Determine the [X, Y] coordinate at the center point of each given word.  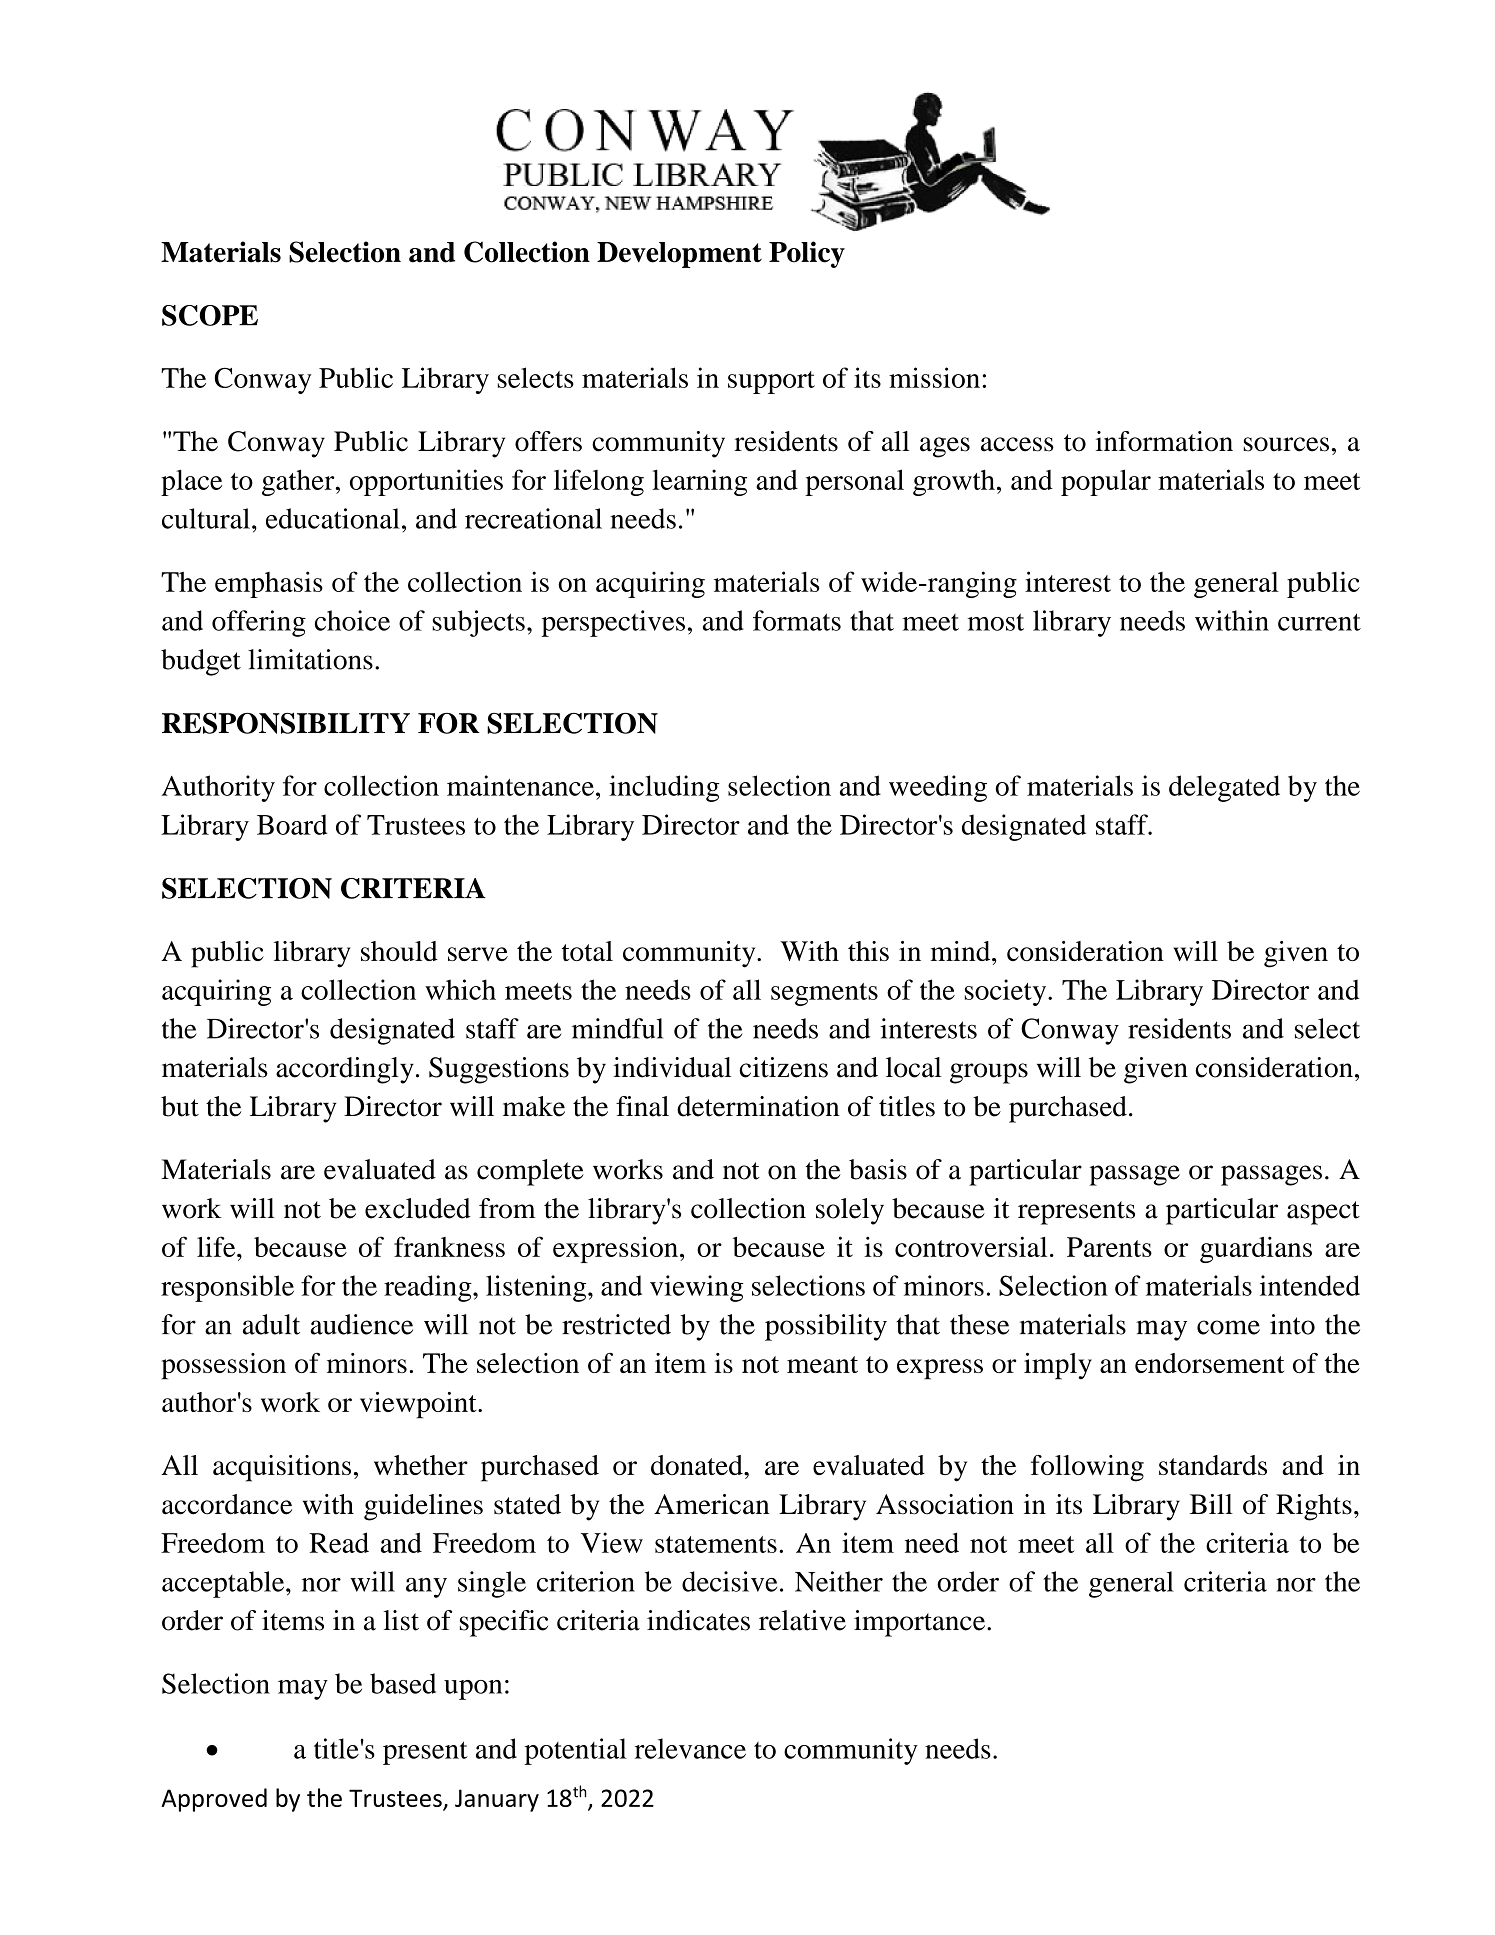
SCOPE [210, 315]
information [1164, 441]
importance [921, 1623]
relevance [690, 1748]
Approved [214, 1800]
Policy [807, 254]
